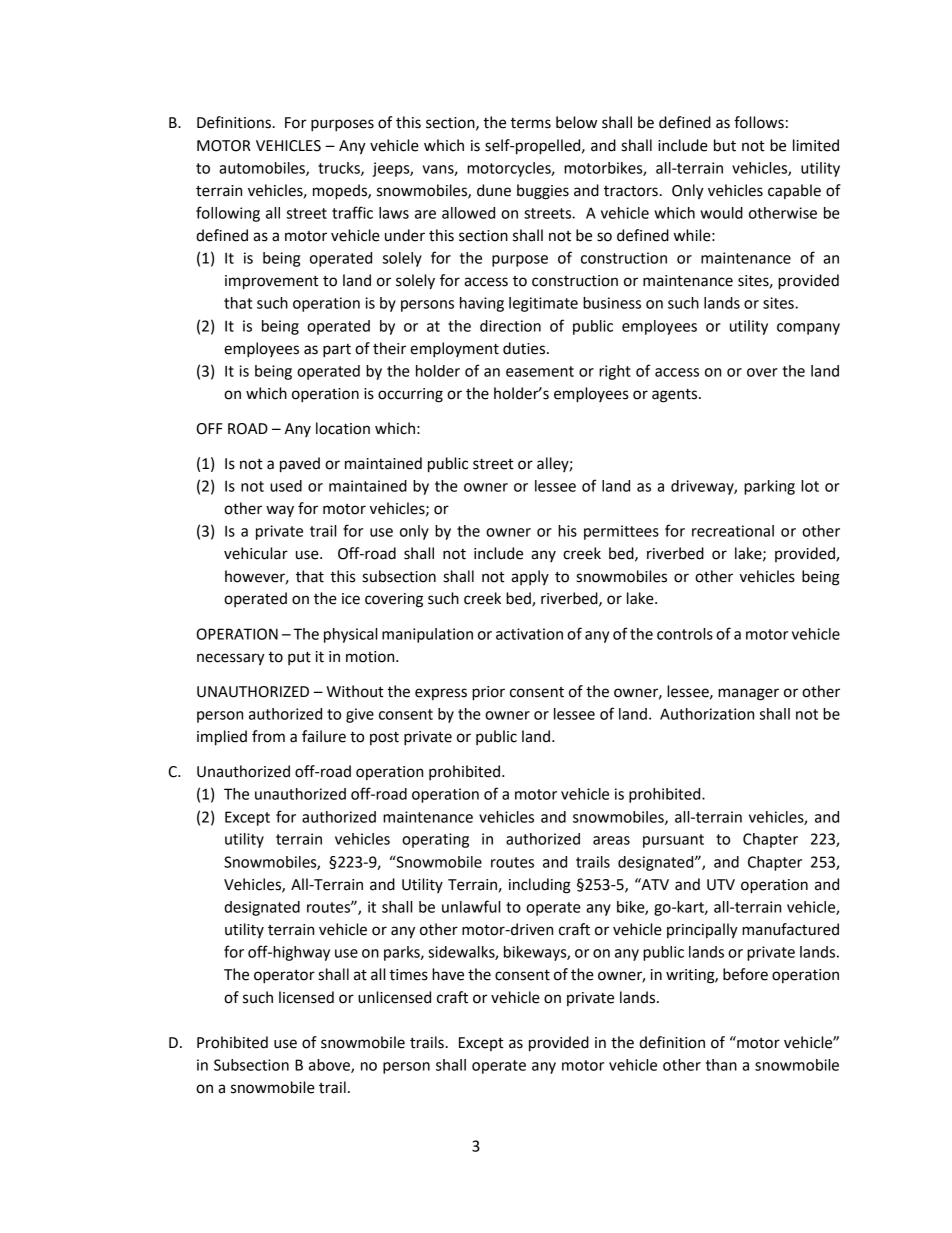 This document has height=1233, width=952. Describe the element at coordinates (263, 169) in the document. I see `automobiles` at that location.
